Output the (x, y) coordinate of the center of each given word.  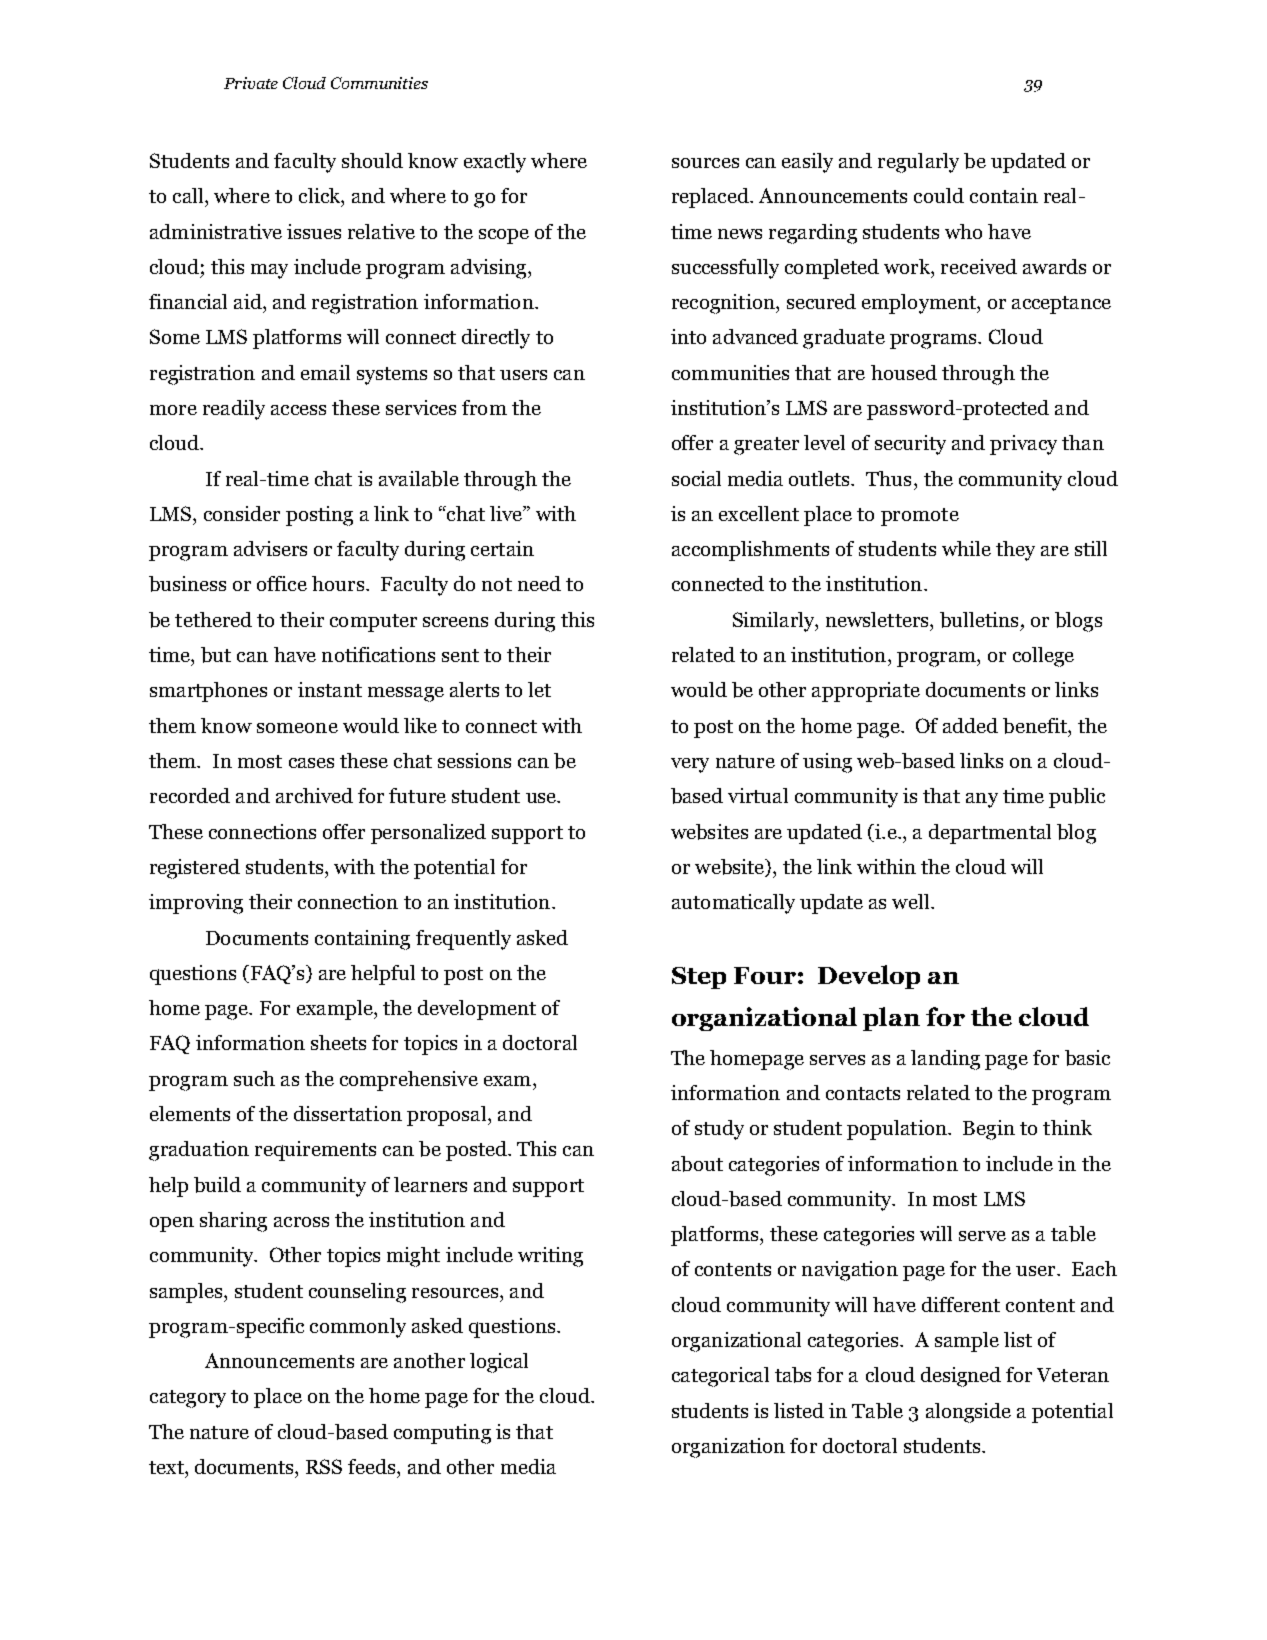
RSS (324, 1466)
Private (251, 83)
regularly (918, 163)
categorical (720, 1377)
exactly (495, 163)
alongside (968, 1413)
